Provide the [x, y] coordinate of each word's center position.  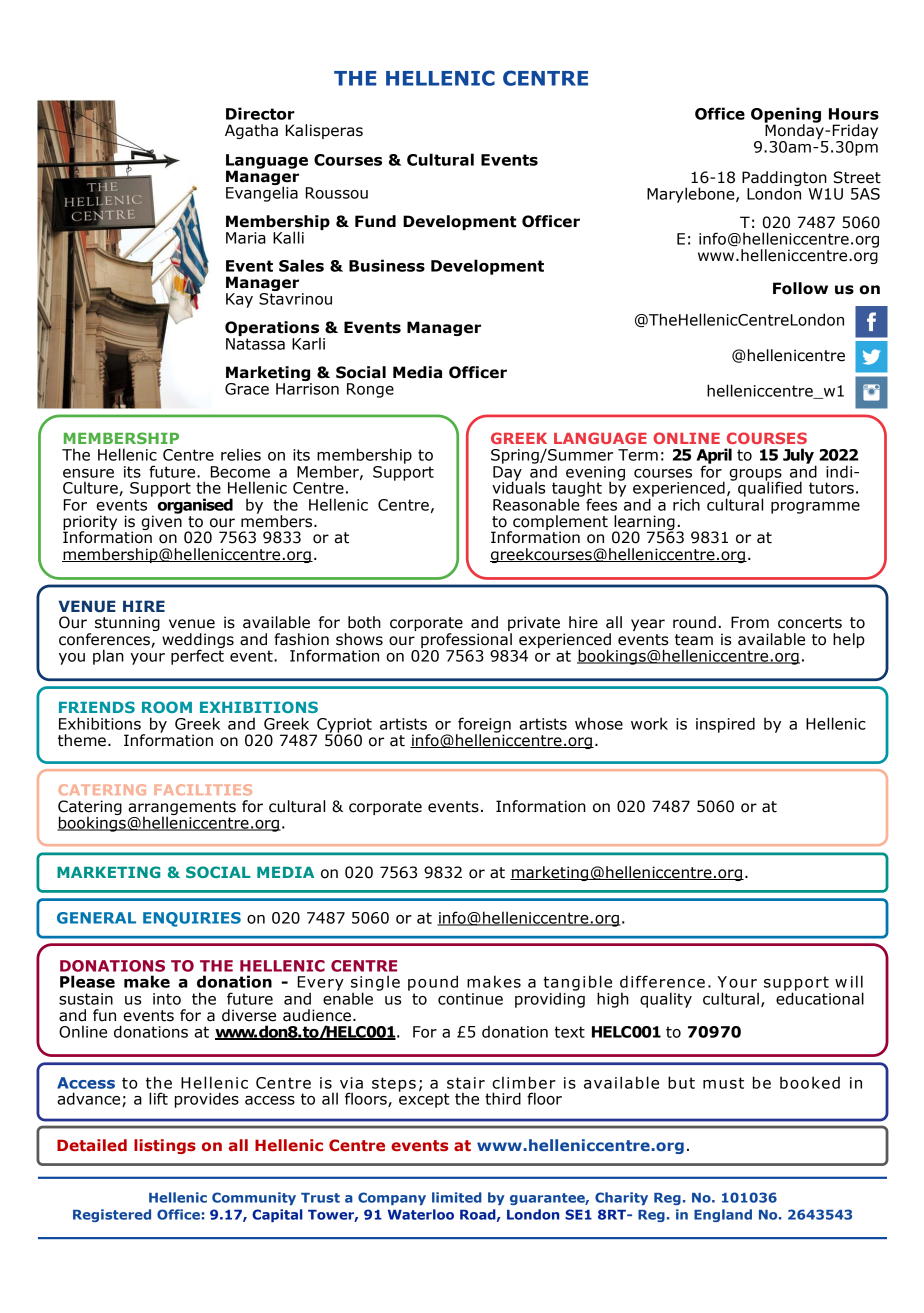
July [799, 457]
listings [165, 1146]
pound [433, 983]
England [723, 1215]
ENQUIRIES [192, 919]
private [534, 625]
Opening [786, 116]
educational [820, 997]
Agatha [251, 131]
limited [457, 1197]
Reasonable [537, 503]
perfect [197, 656]
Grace [247, 389]
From [750, 622]
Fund [375, 221]
